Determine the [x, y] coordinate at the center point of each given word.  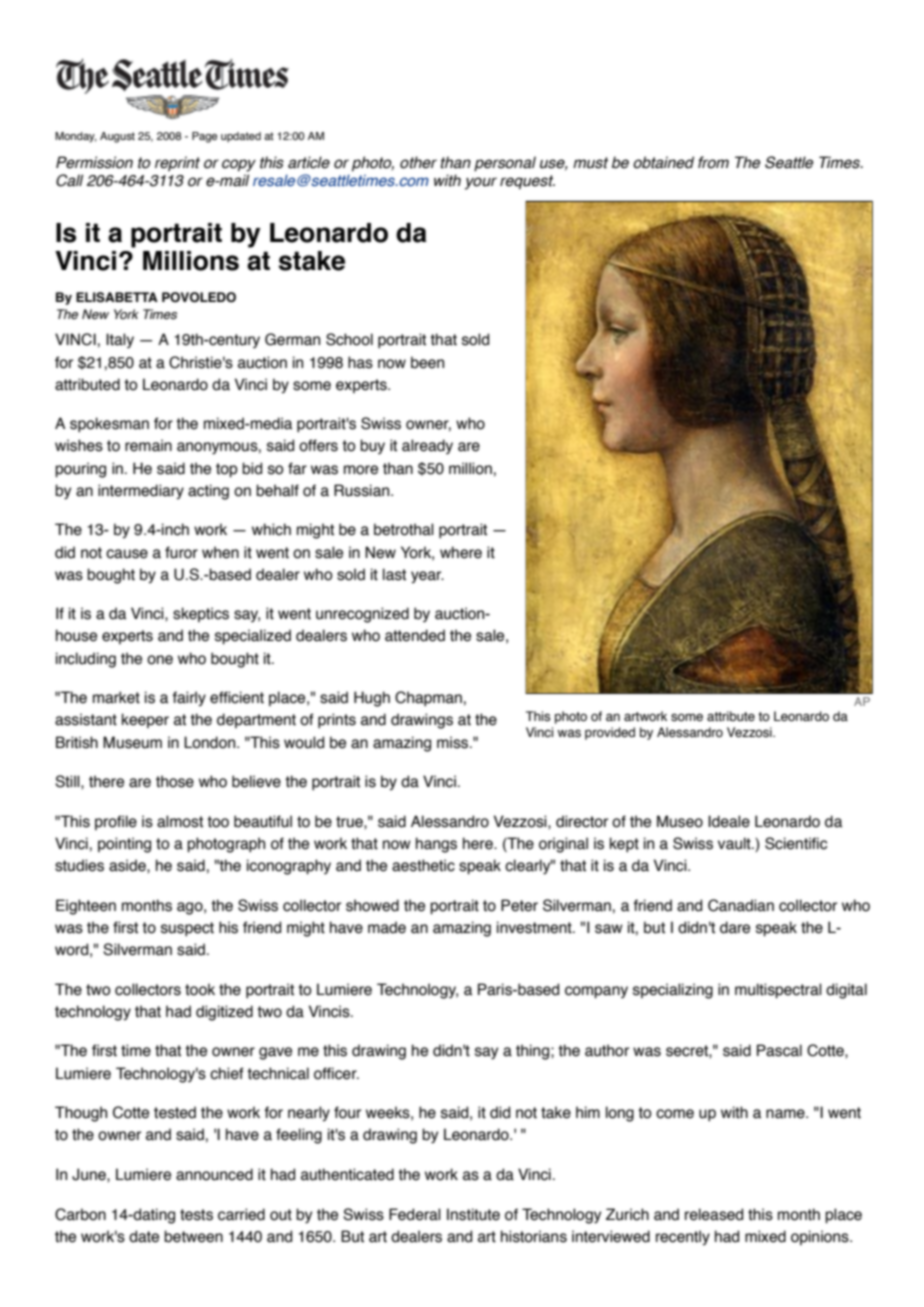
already [427, 446]
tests [196, 1215]
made [387, 927]
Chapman [428, 698]
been [427, 362]
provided [610, 733]
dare [735, 927]
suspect [187, 929]
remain [148, 445]
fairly [189, 698]
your [481, 183]
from [713, 162]
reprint [177, 163]
